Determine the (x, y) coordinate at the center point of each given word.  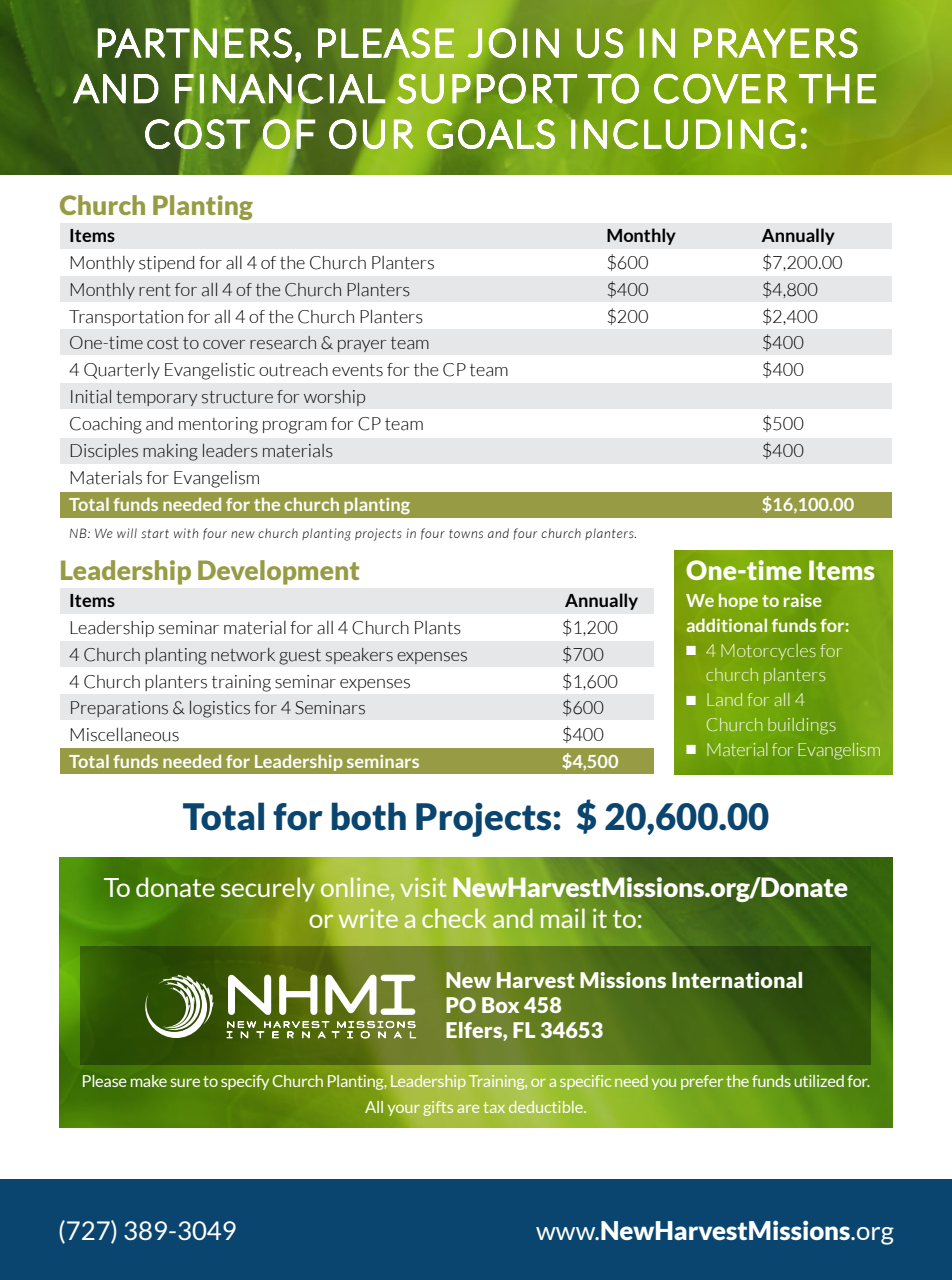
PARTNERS (195, 43)
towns (466, 533)
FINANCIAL (280, 89)
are (468, 1109)
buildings (802, 726)
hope (738, 601)
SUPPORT (487, 88)
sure (185, 1082)
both (369, 816)
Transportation (126, 318)
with (186, 533)
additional (727, 625)
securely (268, 889)
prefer (702, 1082)
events (357, 370)
